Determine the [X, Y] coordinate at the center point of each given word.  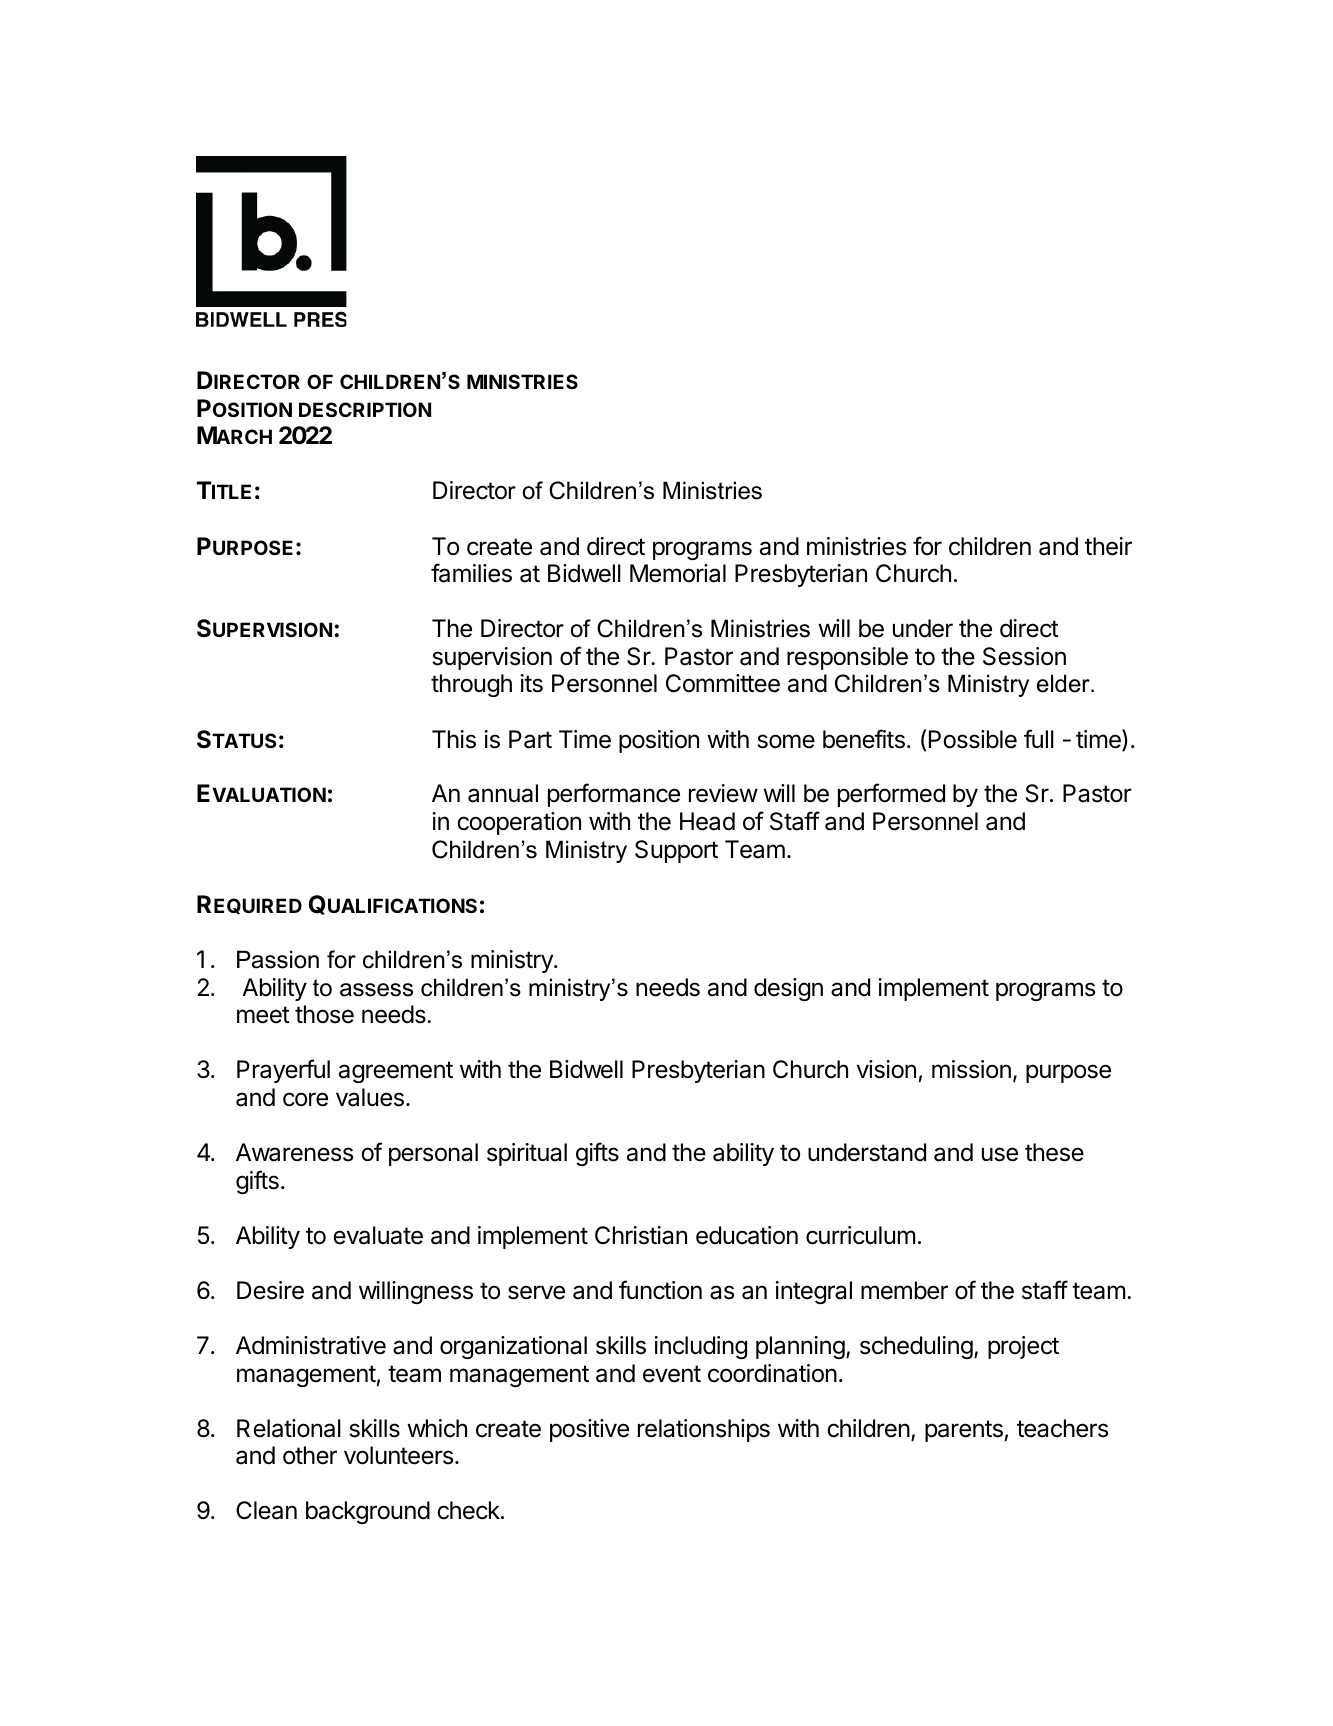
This [454, 739]
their [1108, 546]
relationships [704, 1430]
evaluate [378, 1235]
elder [1064, 683]
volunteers [400, 1455]
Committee [723, 683]
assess [376, 990]
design [788, 989]
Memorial [678, 573]
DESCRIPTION [365, 409]
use [1000, 1154]
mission [971, 1069]
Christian [641, 1235]
